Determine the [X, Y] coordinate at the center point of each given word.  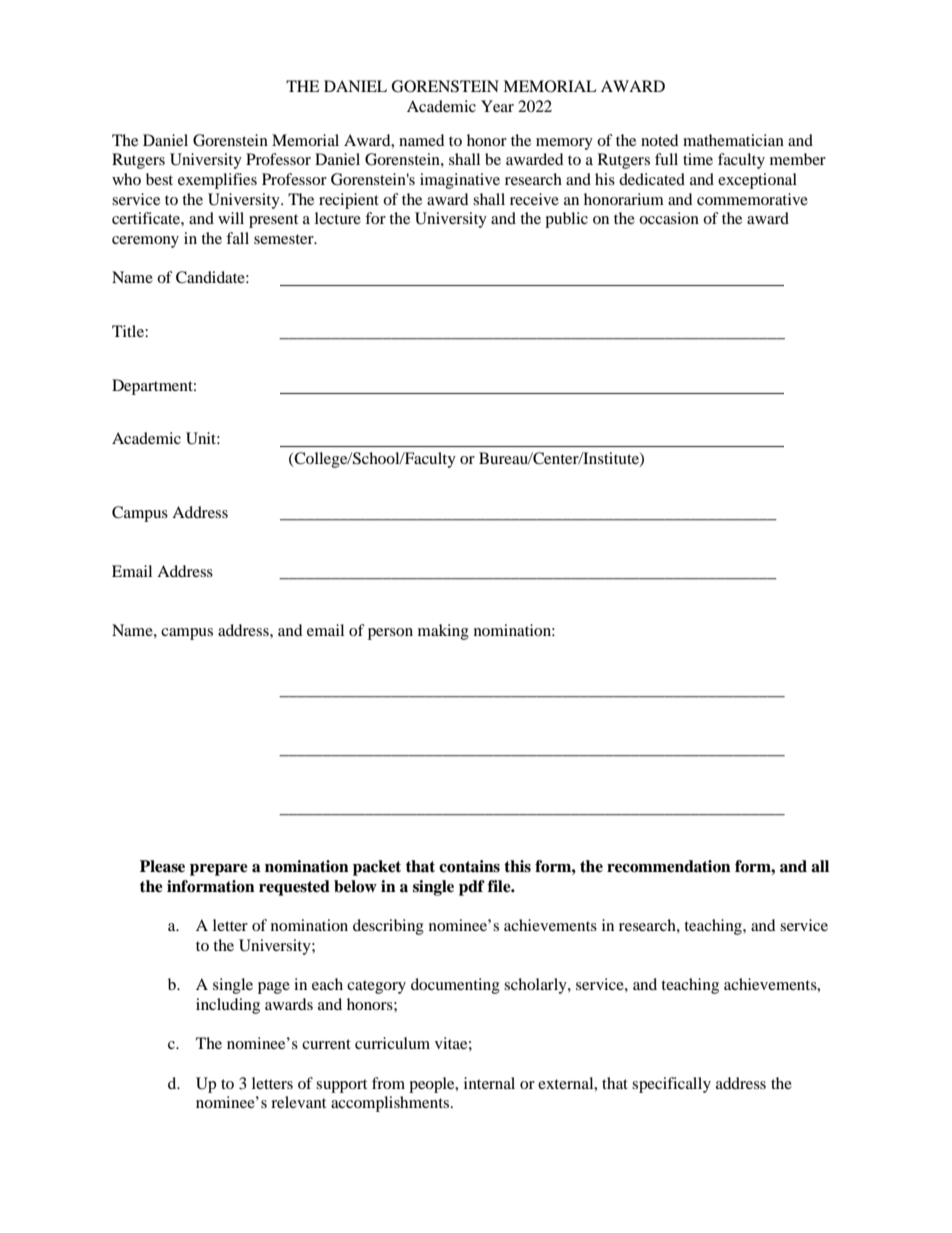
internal [489, 1083]
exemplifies [217, 181]
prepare [219, 870]
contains [469, 866]
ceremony [145, 242]
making [443, 632]
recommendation [669, 866]
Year [497, 106]
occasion [669, 218]
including [228, 1006]
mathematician [733, 140]
